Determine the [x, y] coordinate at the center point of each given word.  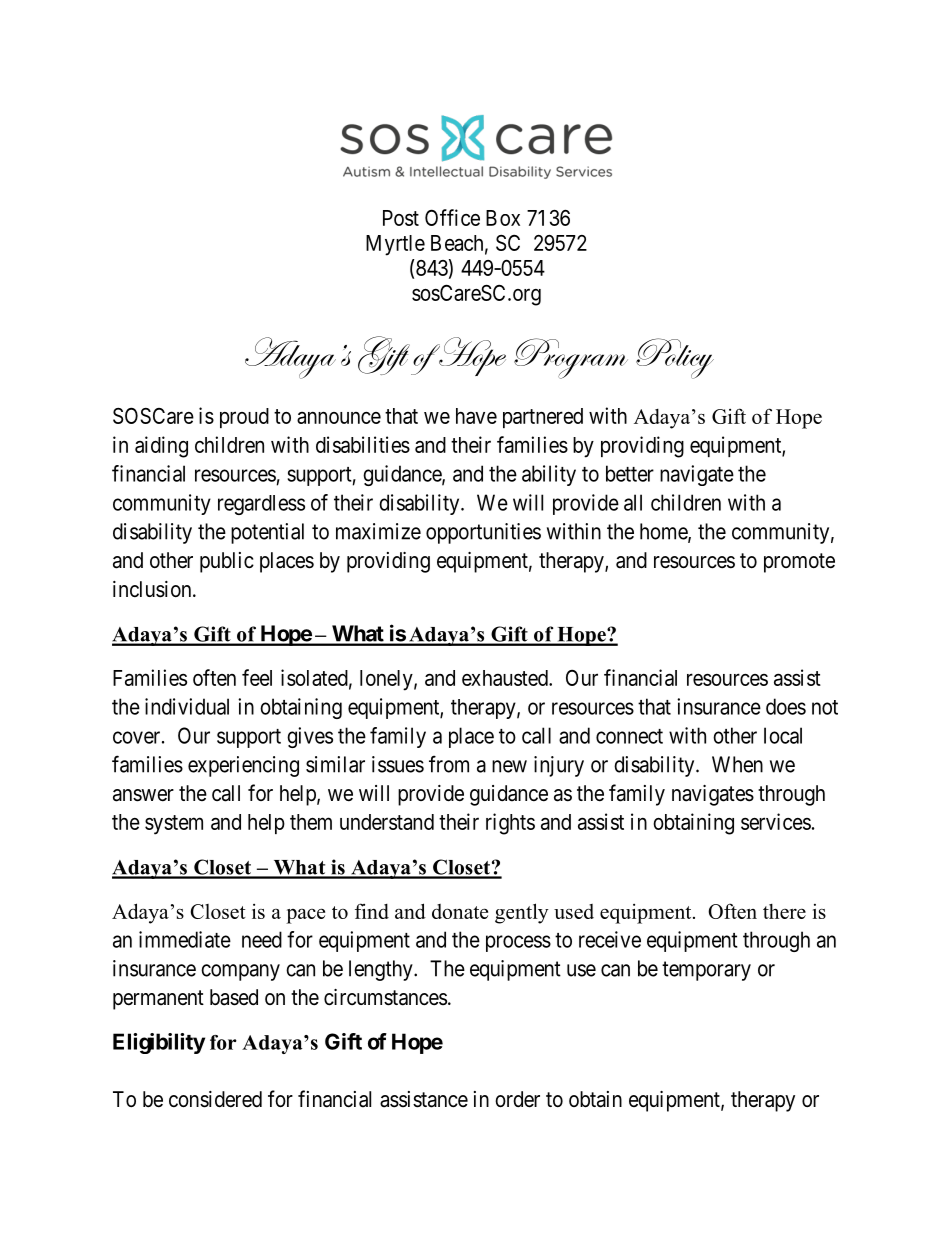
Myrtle [395, 245]
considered [215, 1099]
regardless [261, 505]
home [664, 532]
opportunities [483, 533]
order [517, 1099]
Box [503, 218]
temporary [706, 971]
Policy [675, 358]
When [737, 764]
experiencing [243, 766]
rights [510, 824]
